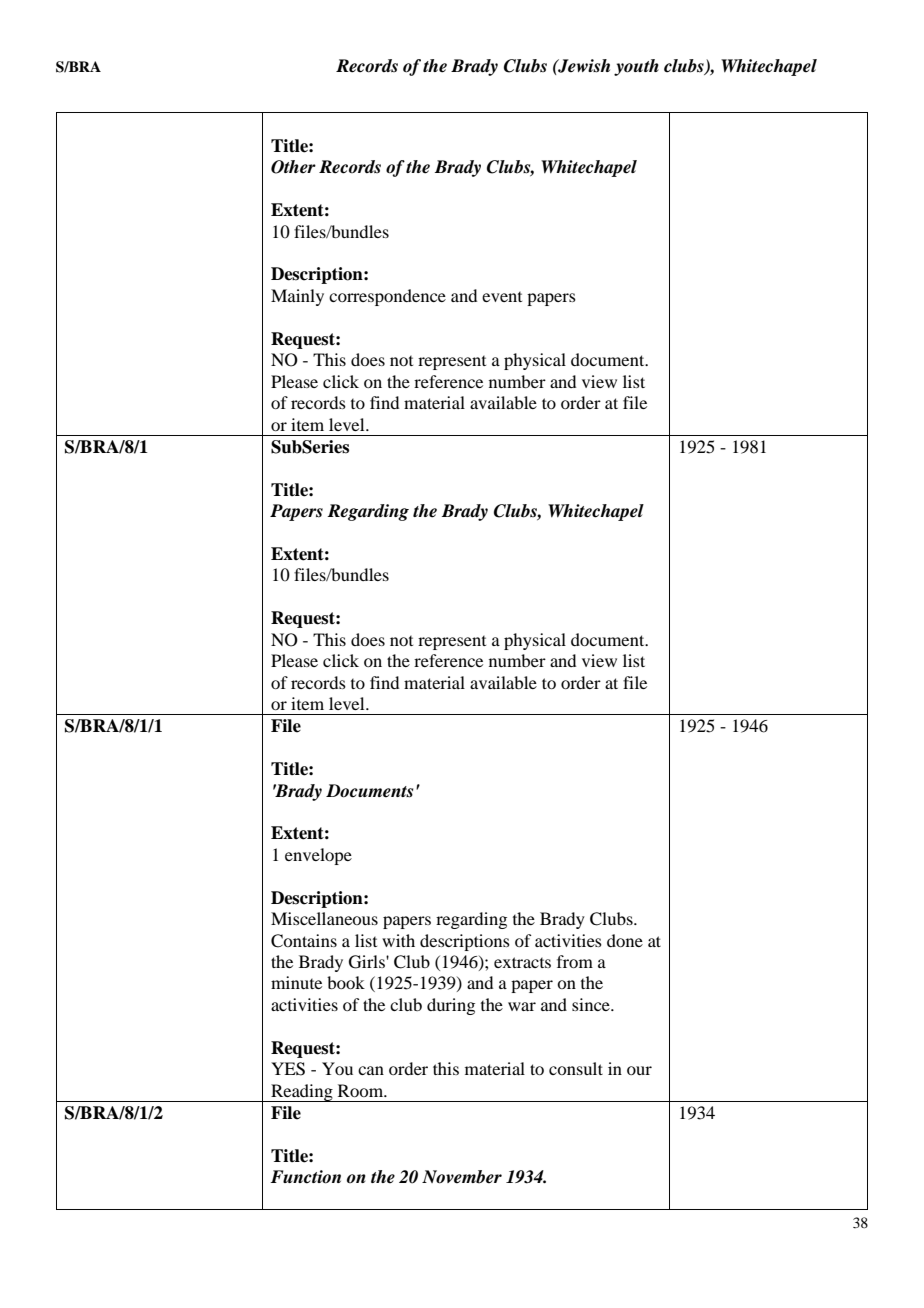  What do you see at coordinates (625, 940) in the screenshot?
I see `done` at bounding box center [625, 940].
